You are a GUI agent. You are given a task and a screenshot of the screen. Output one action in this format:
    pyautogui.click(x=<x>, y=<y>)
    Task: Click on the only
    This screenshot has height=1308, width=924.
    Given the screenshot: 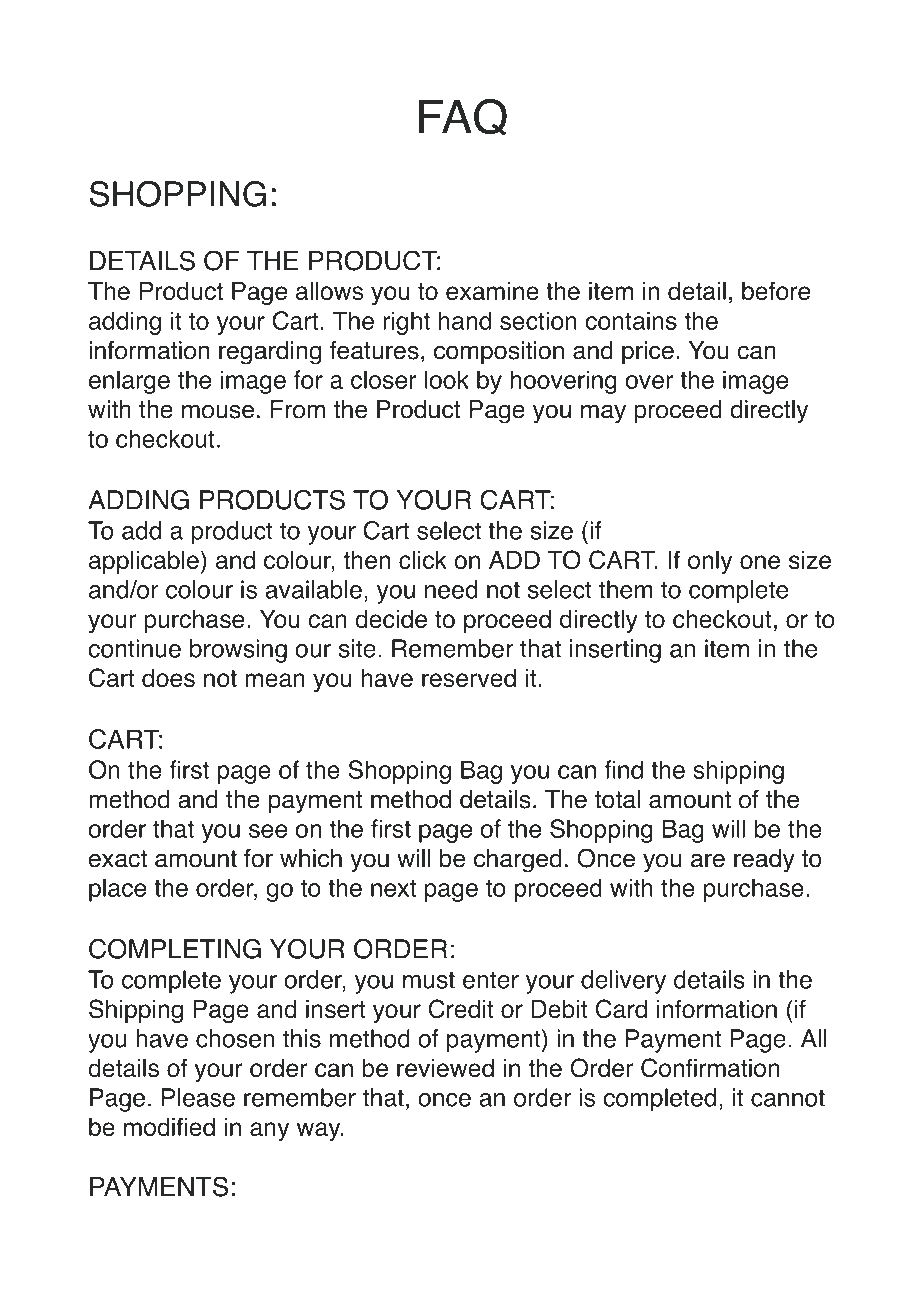 What is the action you would take?
    pyautogui.click(x=710, y=562)
